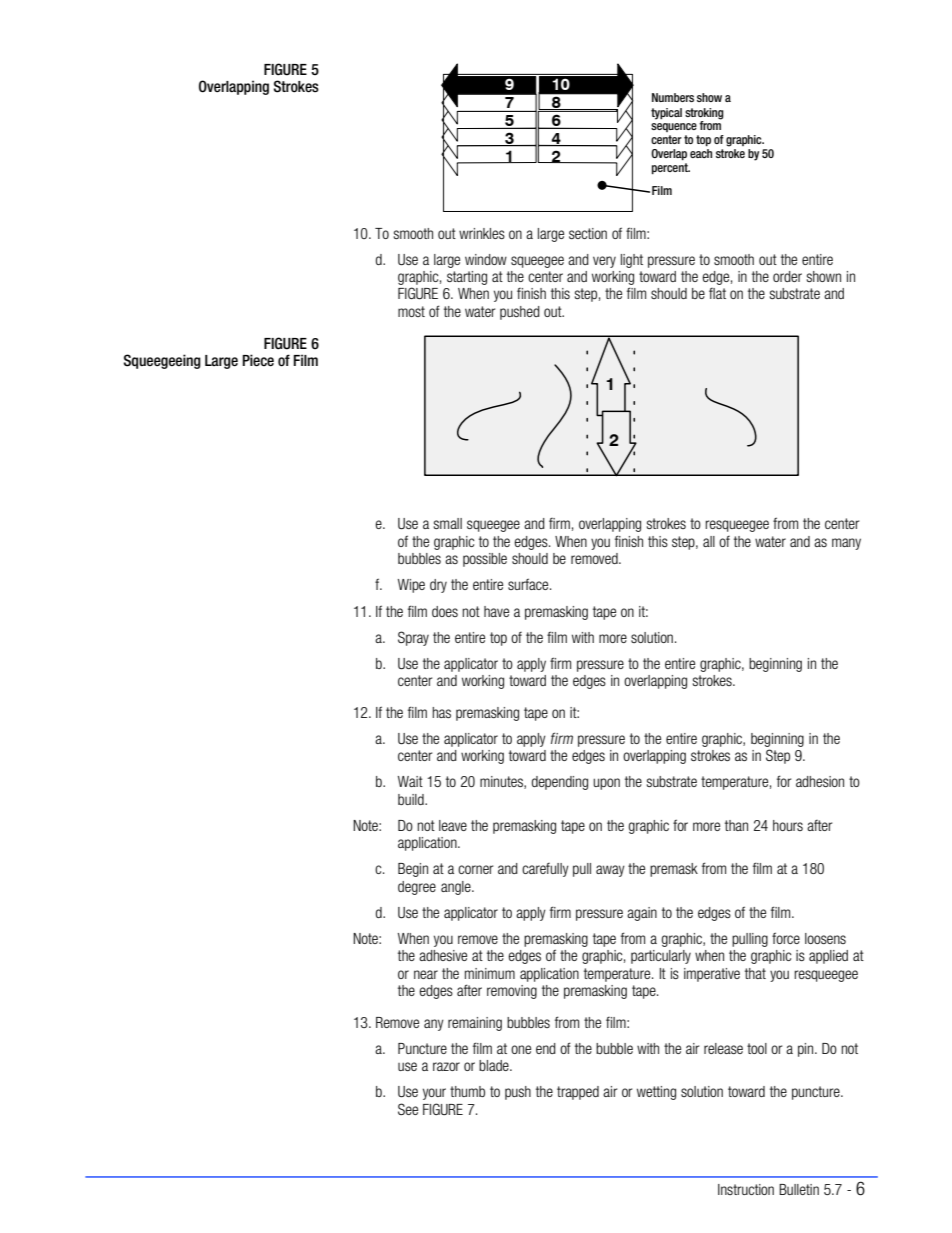 This page has height=1233, width=952. Describe the element at coordinates (559, 783) in the page. I see `depending` at that location.
